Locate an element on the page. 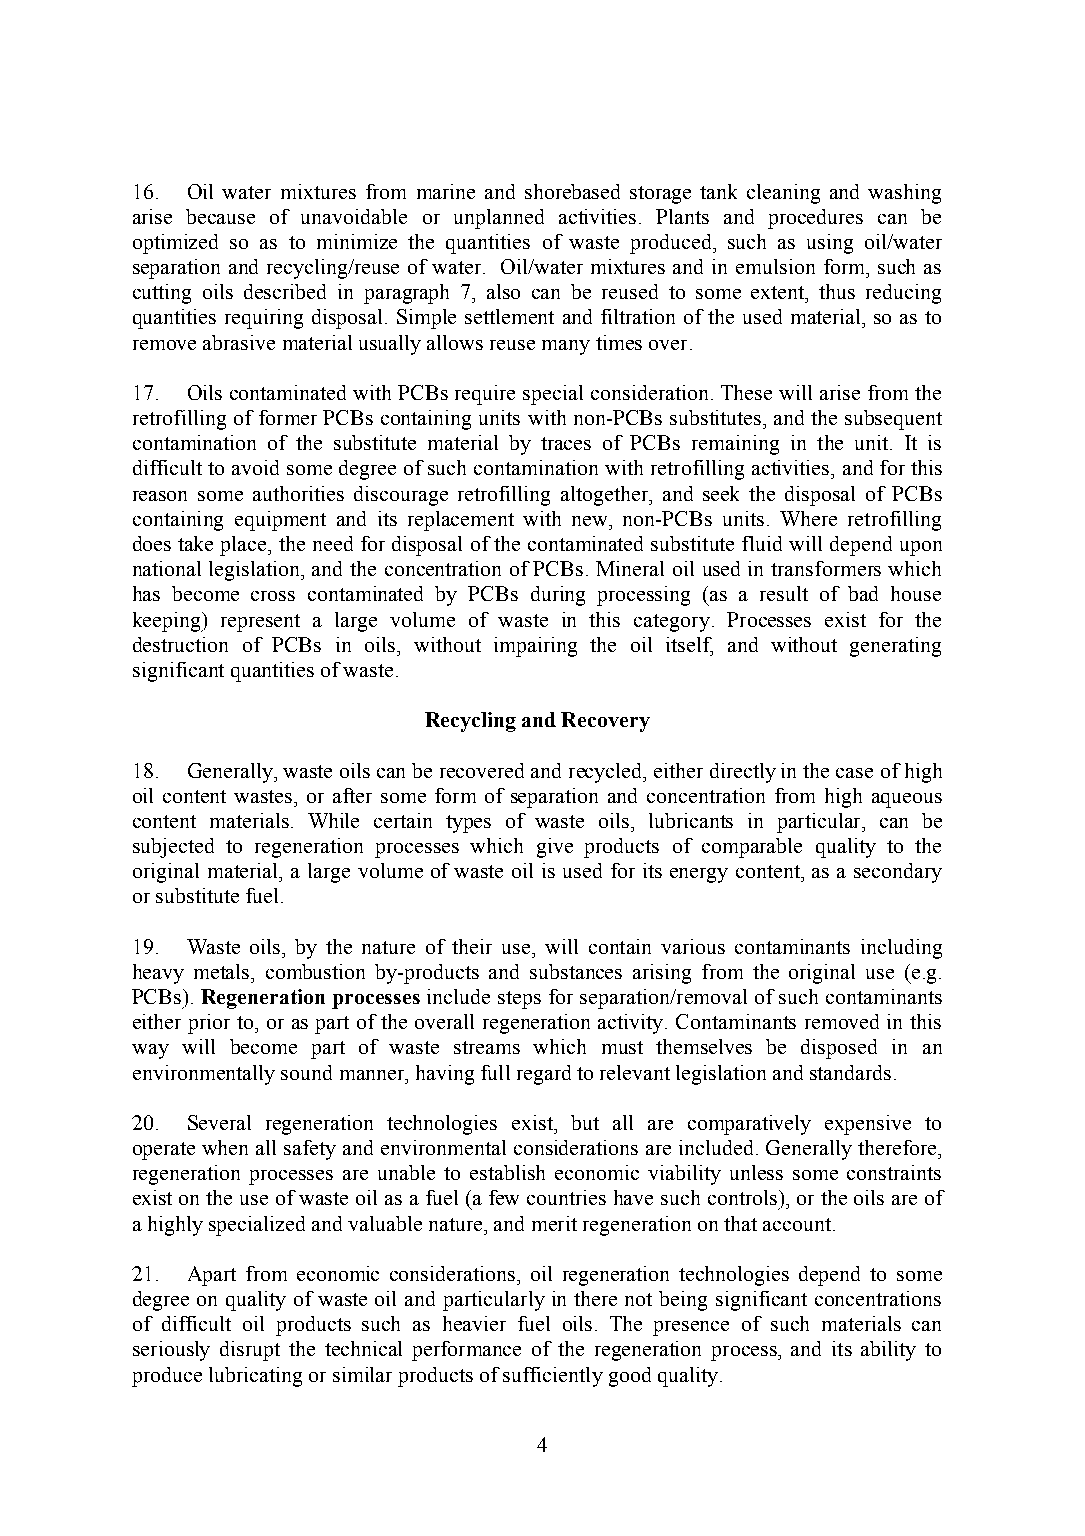 The image size is (1085, 1536). procedures is located at coordinates (815, 219).
